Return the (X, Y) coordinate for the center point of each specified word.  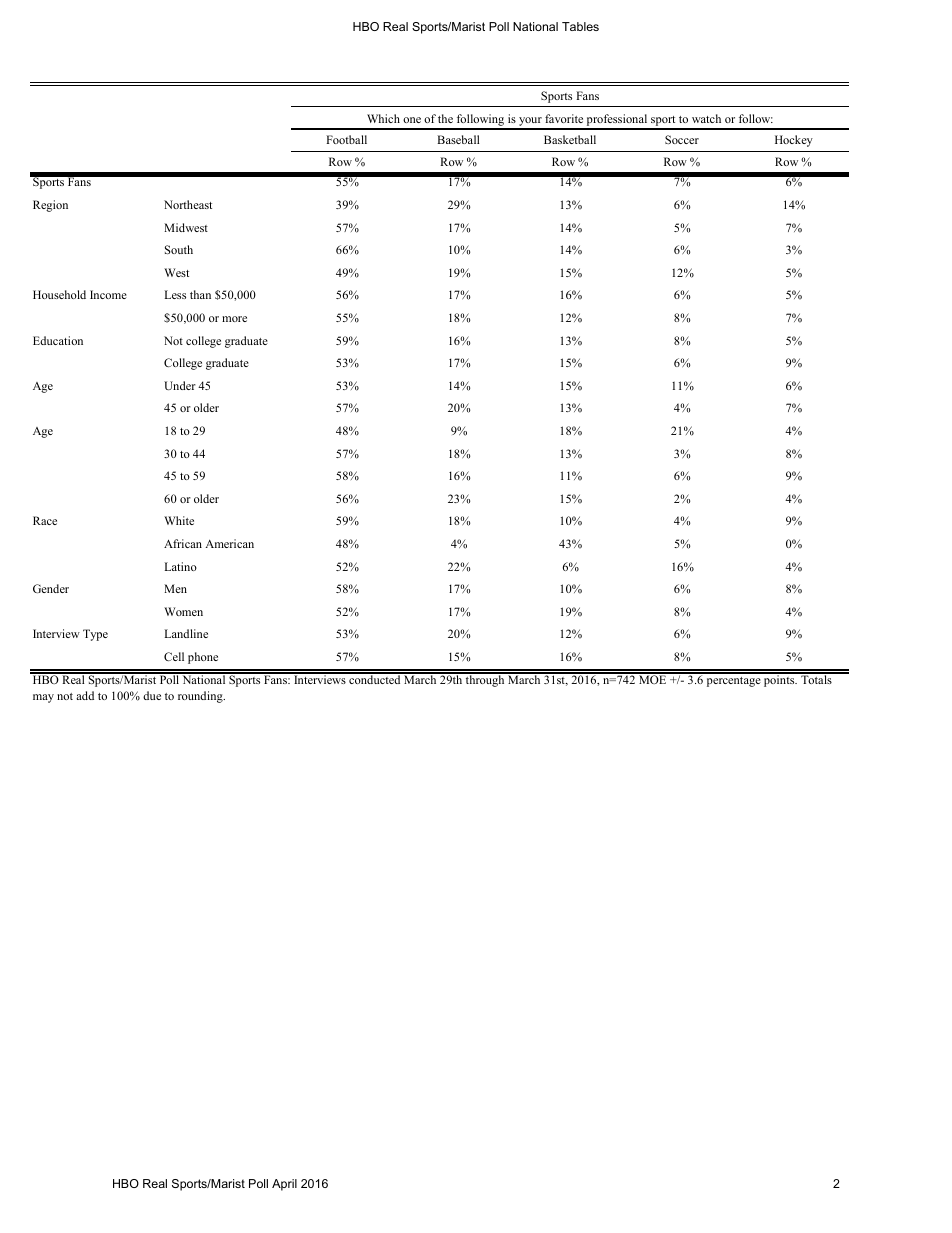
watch (706, 118)
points (779, 680)
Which (383, 118)
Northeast (188, 204)
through (485, 680)
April (284, 1185)
